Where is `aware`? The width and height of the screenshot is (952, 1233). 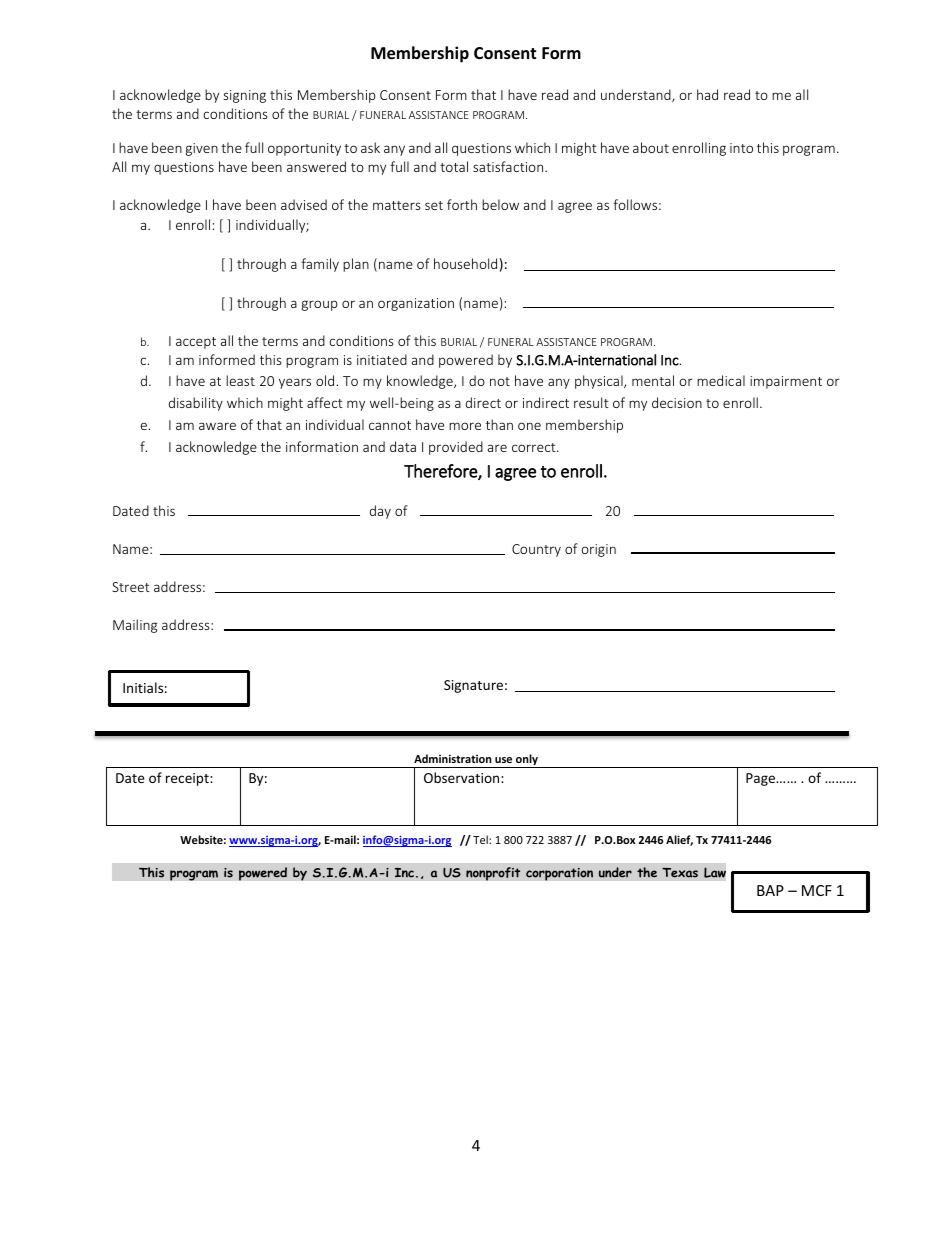
aware is located at coordinates (217, 426).
